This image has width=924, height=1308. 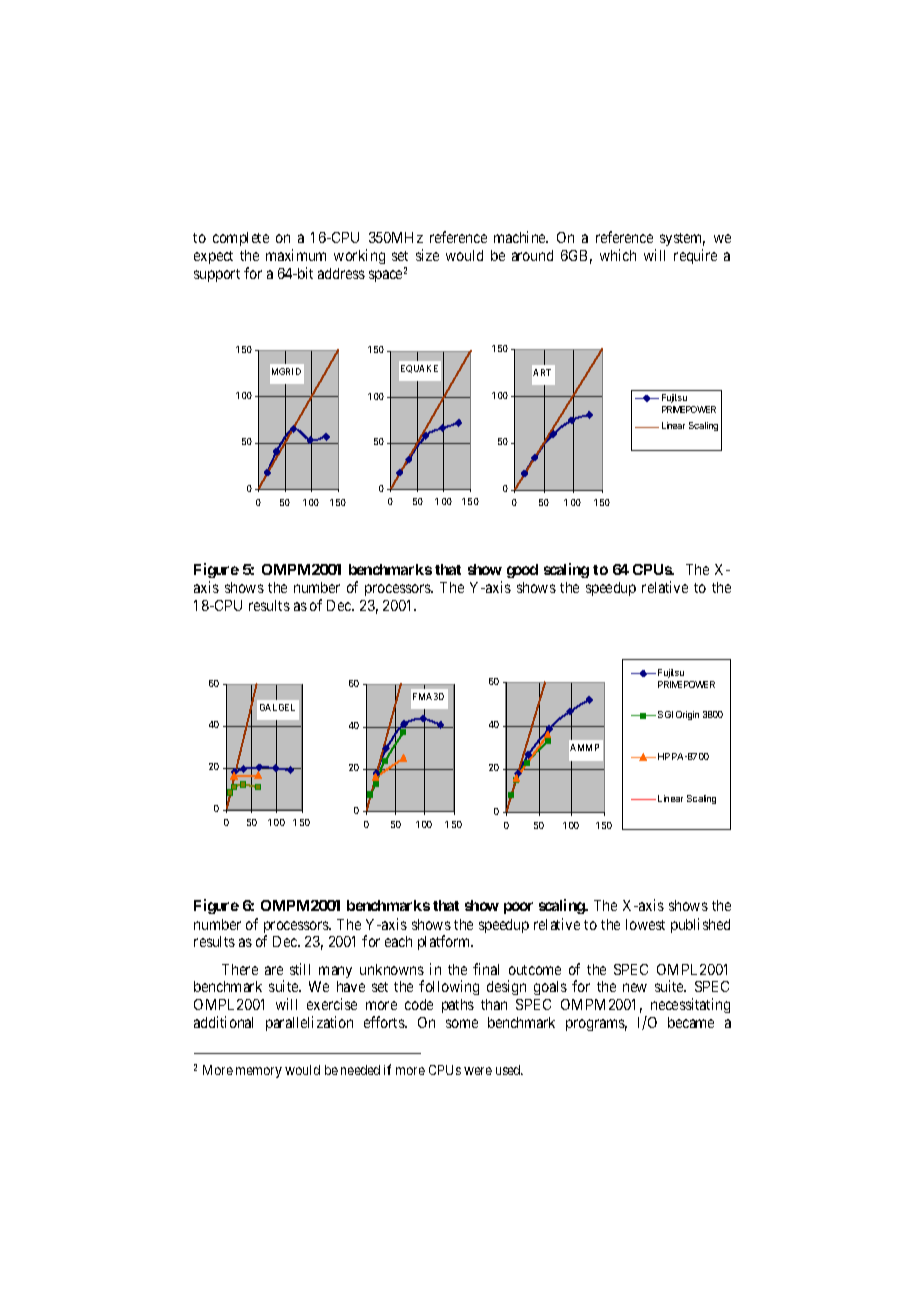 What do you see at coordinates (665, 714) in the image?
I see `SGI` at bounding box center [665, 714].
